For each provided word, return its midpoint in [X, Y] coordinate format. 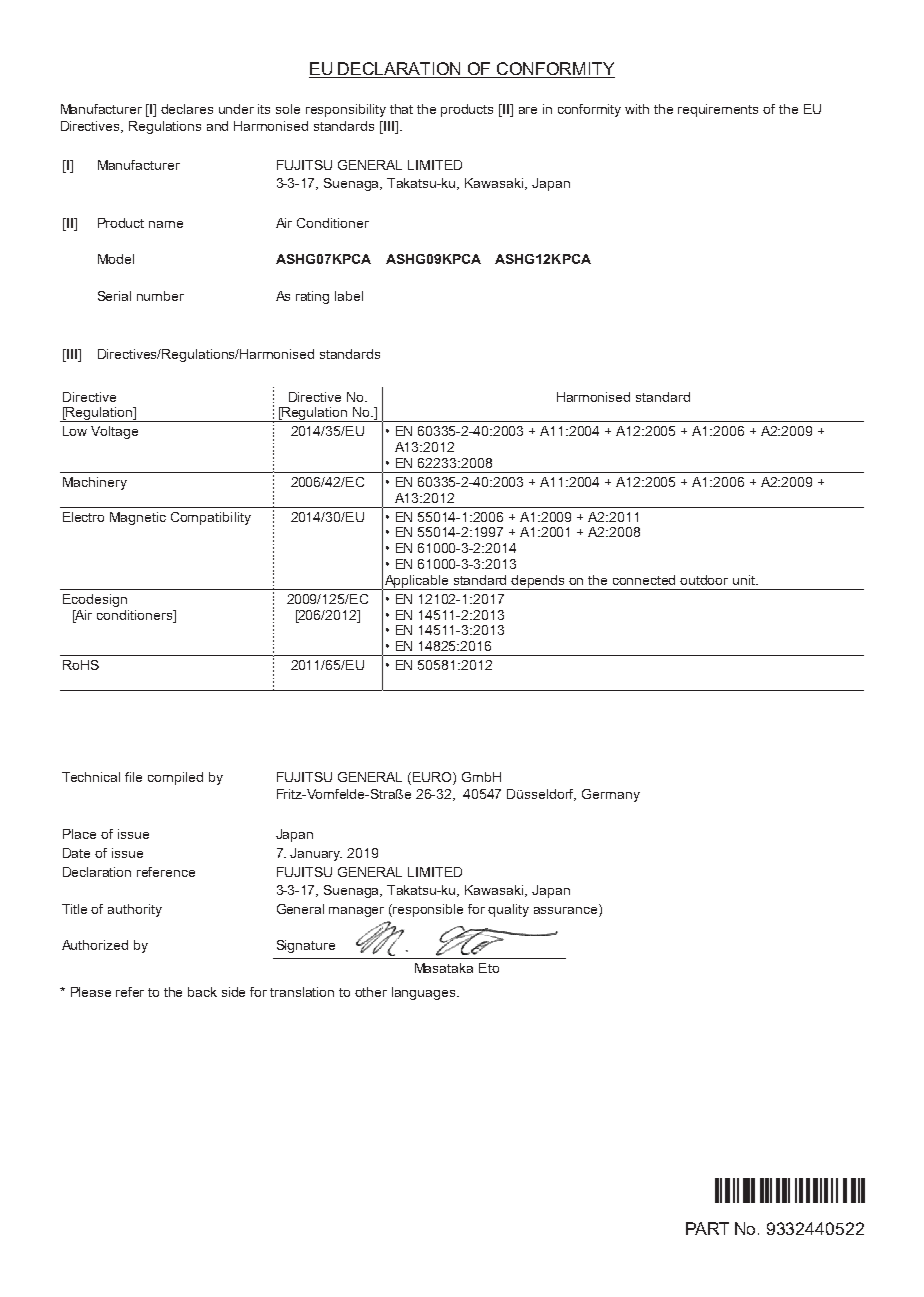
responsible [428, 910]
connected [644, 580]
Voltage [114, 432]
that [401, 109]
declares [187, 109]
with [637, 109]
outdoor [704, 580]
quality [508, 910]
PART [707, 1228]
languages [425, 993]
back [202, 992]
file [133, 777]
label [349, 296]
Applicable [417, 582]
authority [135, 910]
